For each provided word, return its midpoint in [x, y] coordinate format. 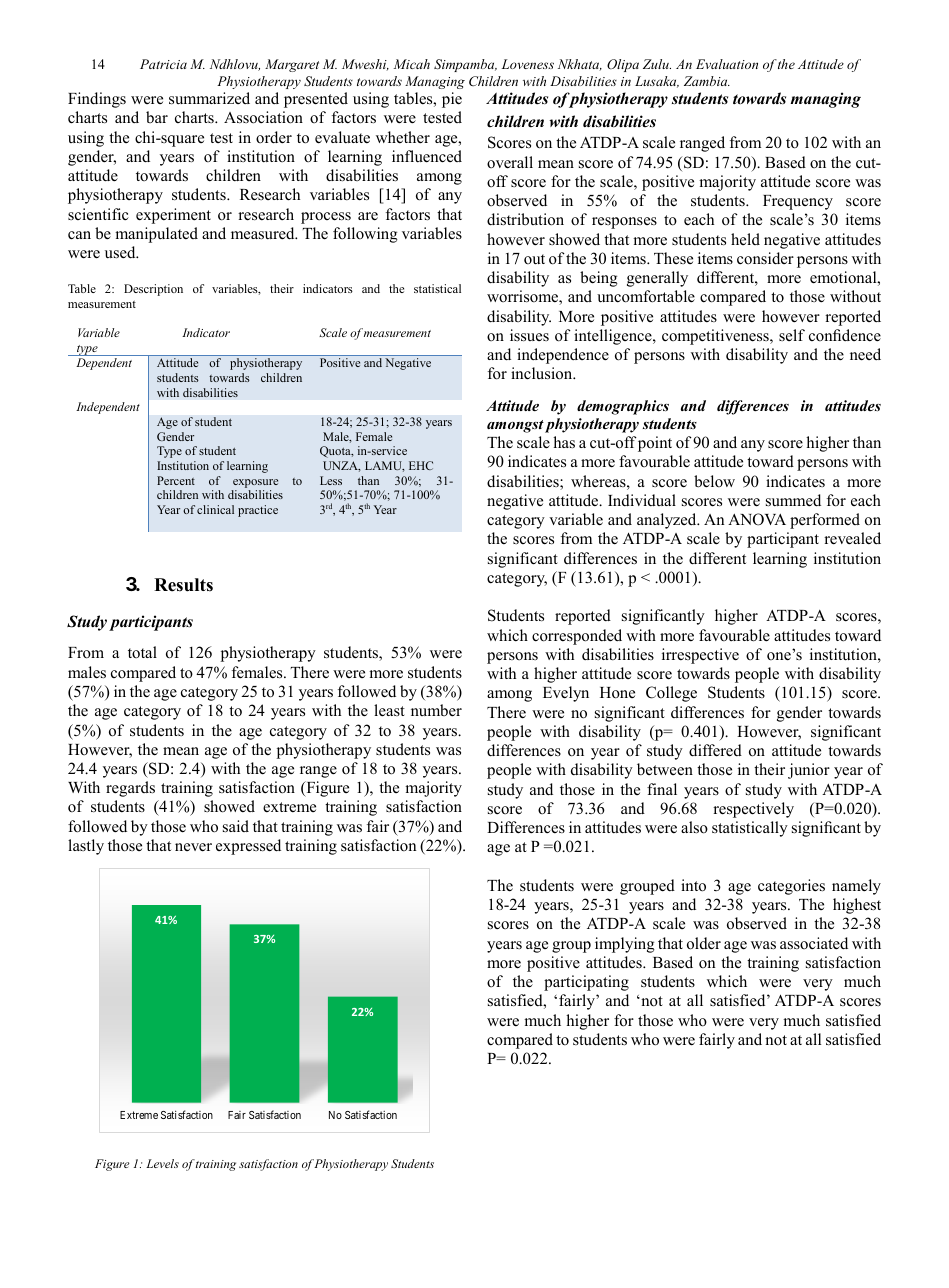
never [193, 847]
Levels [162, 1163]
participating [586, 983]
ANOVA [757, 519]
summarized [209, 98]
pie [452, 100]
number [436, 710]
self [792, 335]
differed [715, 750]
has [564, 442]
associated [814, 943]
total [142, 652]
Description [153, 290]
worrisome [523, 297]
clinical [215, 509]
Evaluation [727, 64]
